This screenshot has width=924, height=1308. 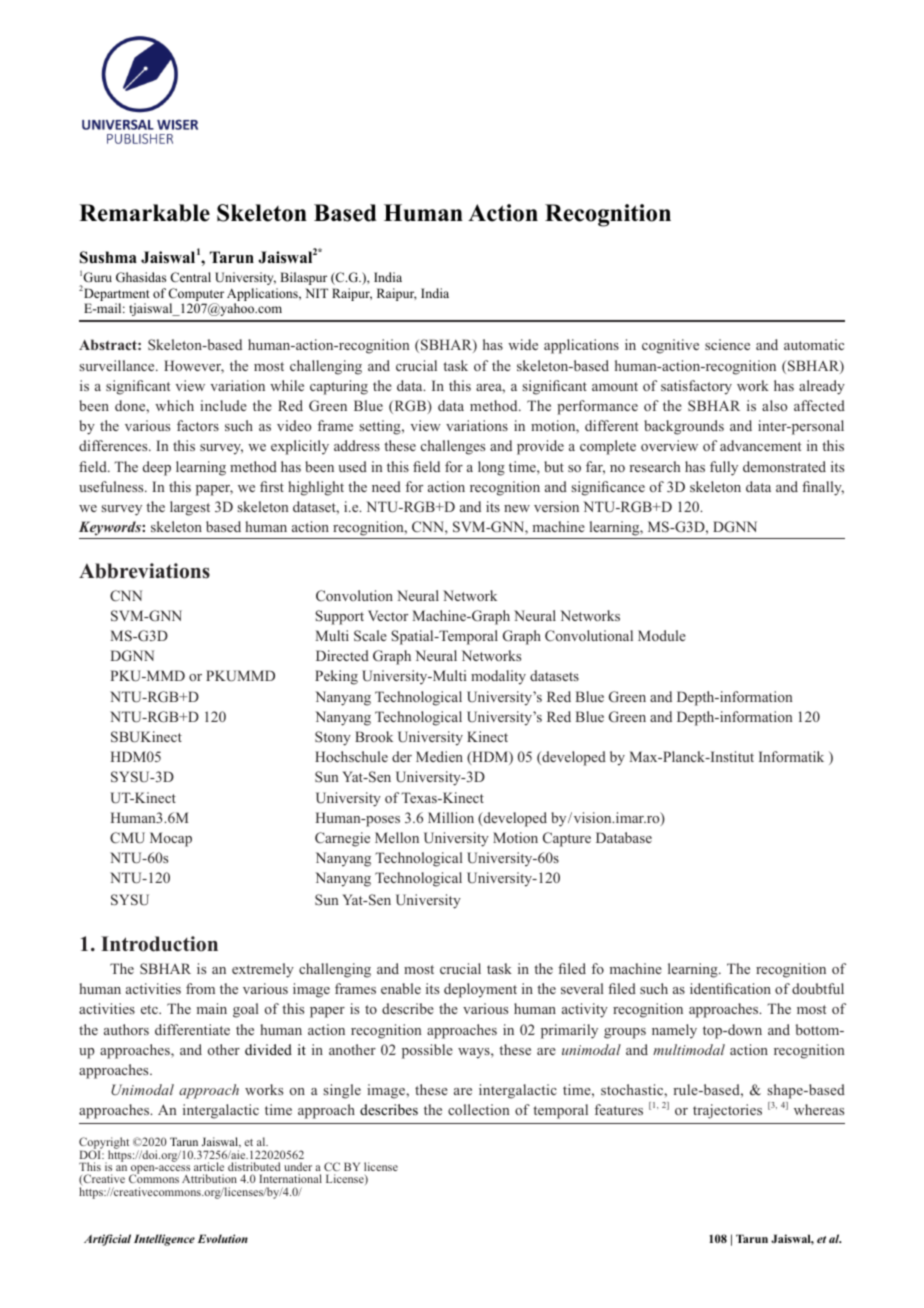 What do you see at coordinates (727, 344) in the screenshot?
I see `science` at bounding box center [727, 344].
